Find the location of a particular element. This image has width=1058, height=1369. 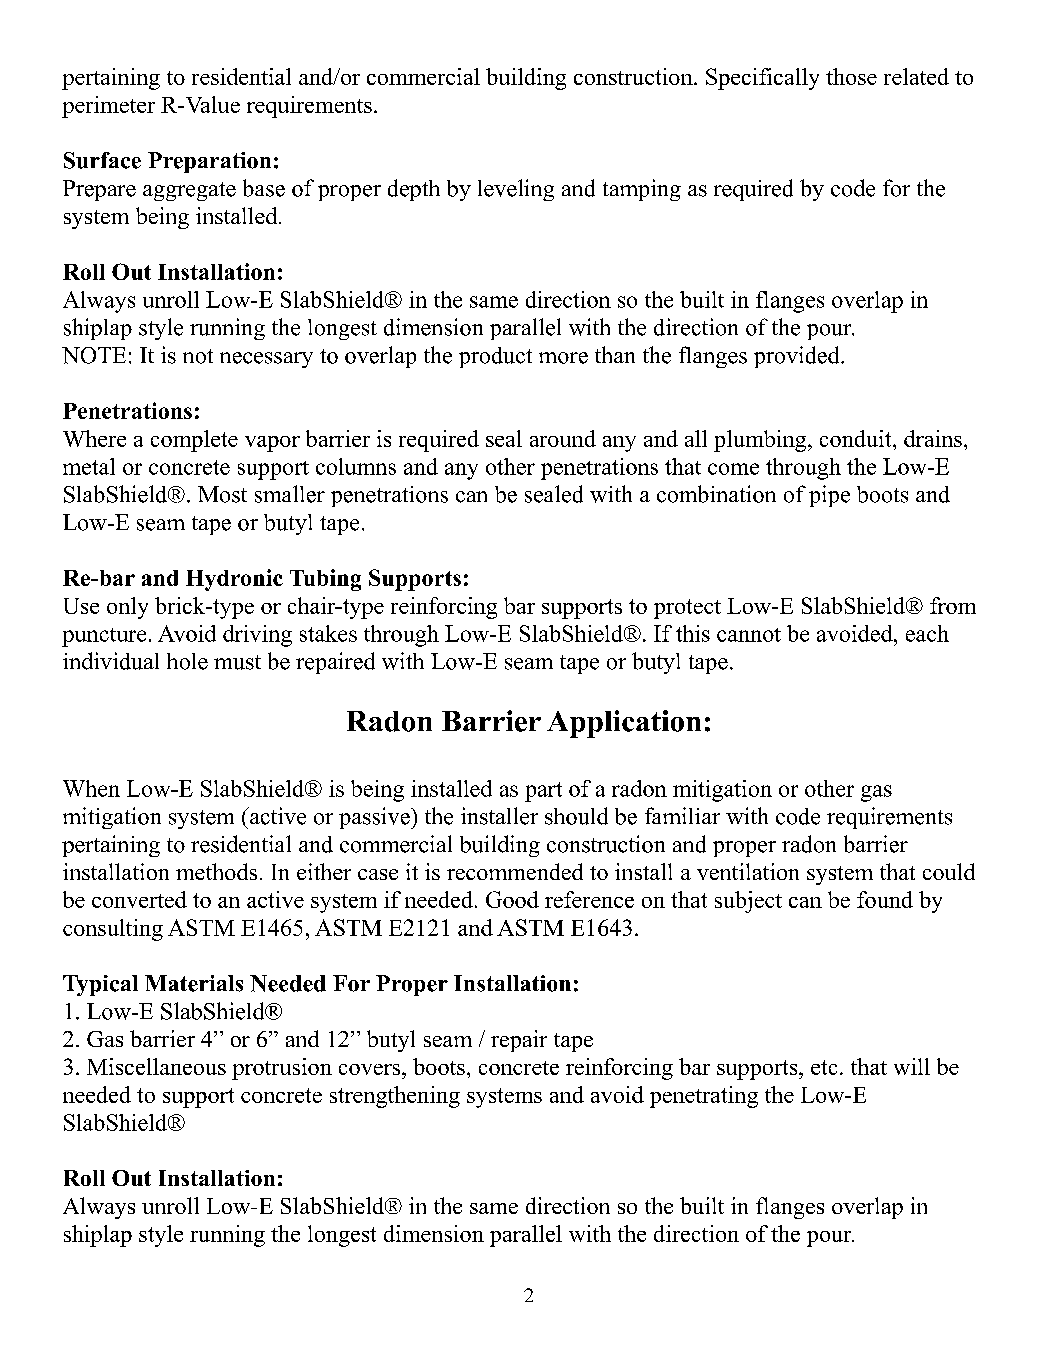

those is located at coordinates (851, 76).
